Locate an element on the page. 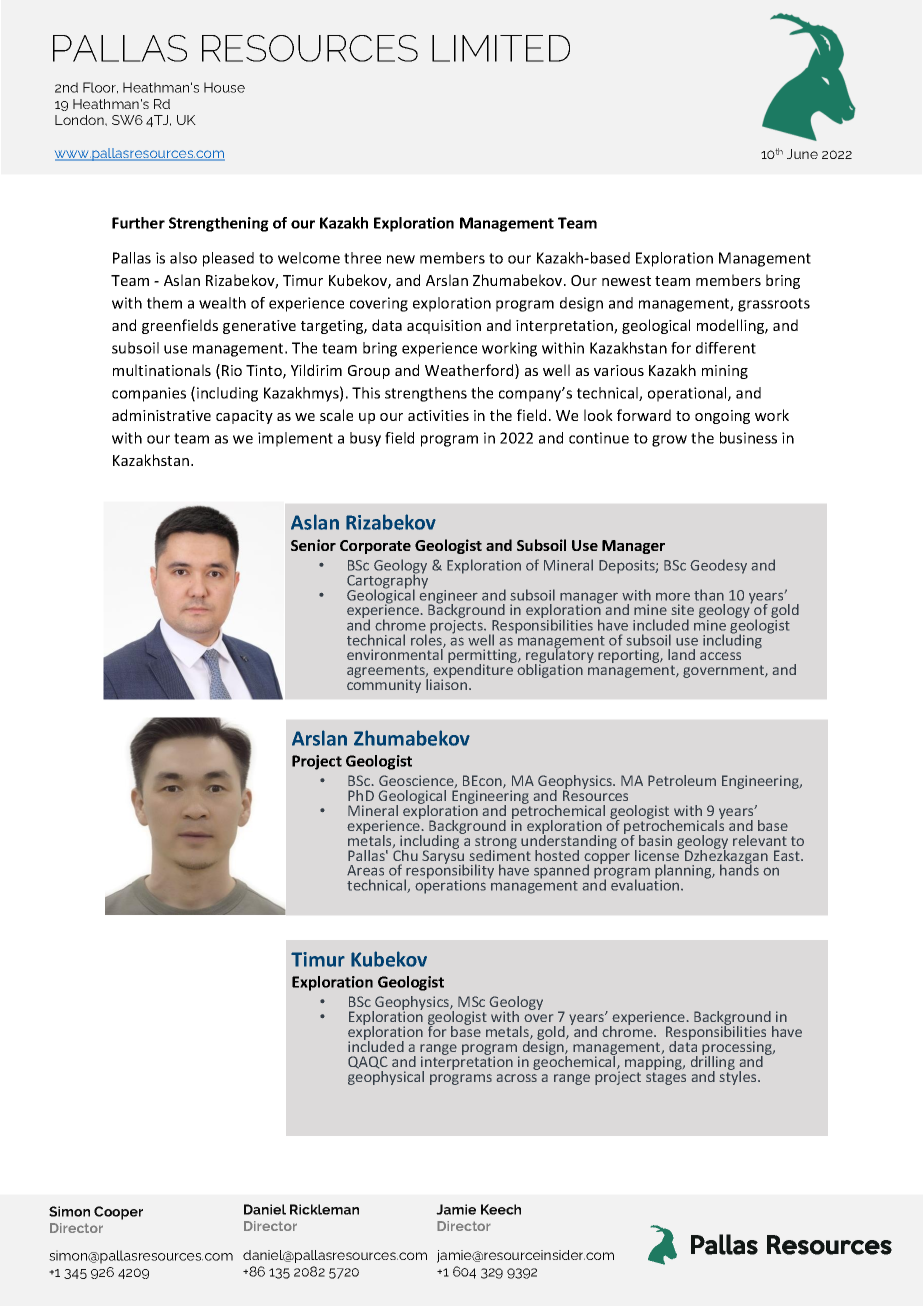 This document has height=1308, width=924. Cooper is located at coordinates (118, 1213).
